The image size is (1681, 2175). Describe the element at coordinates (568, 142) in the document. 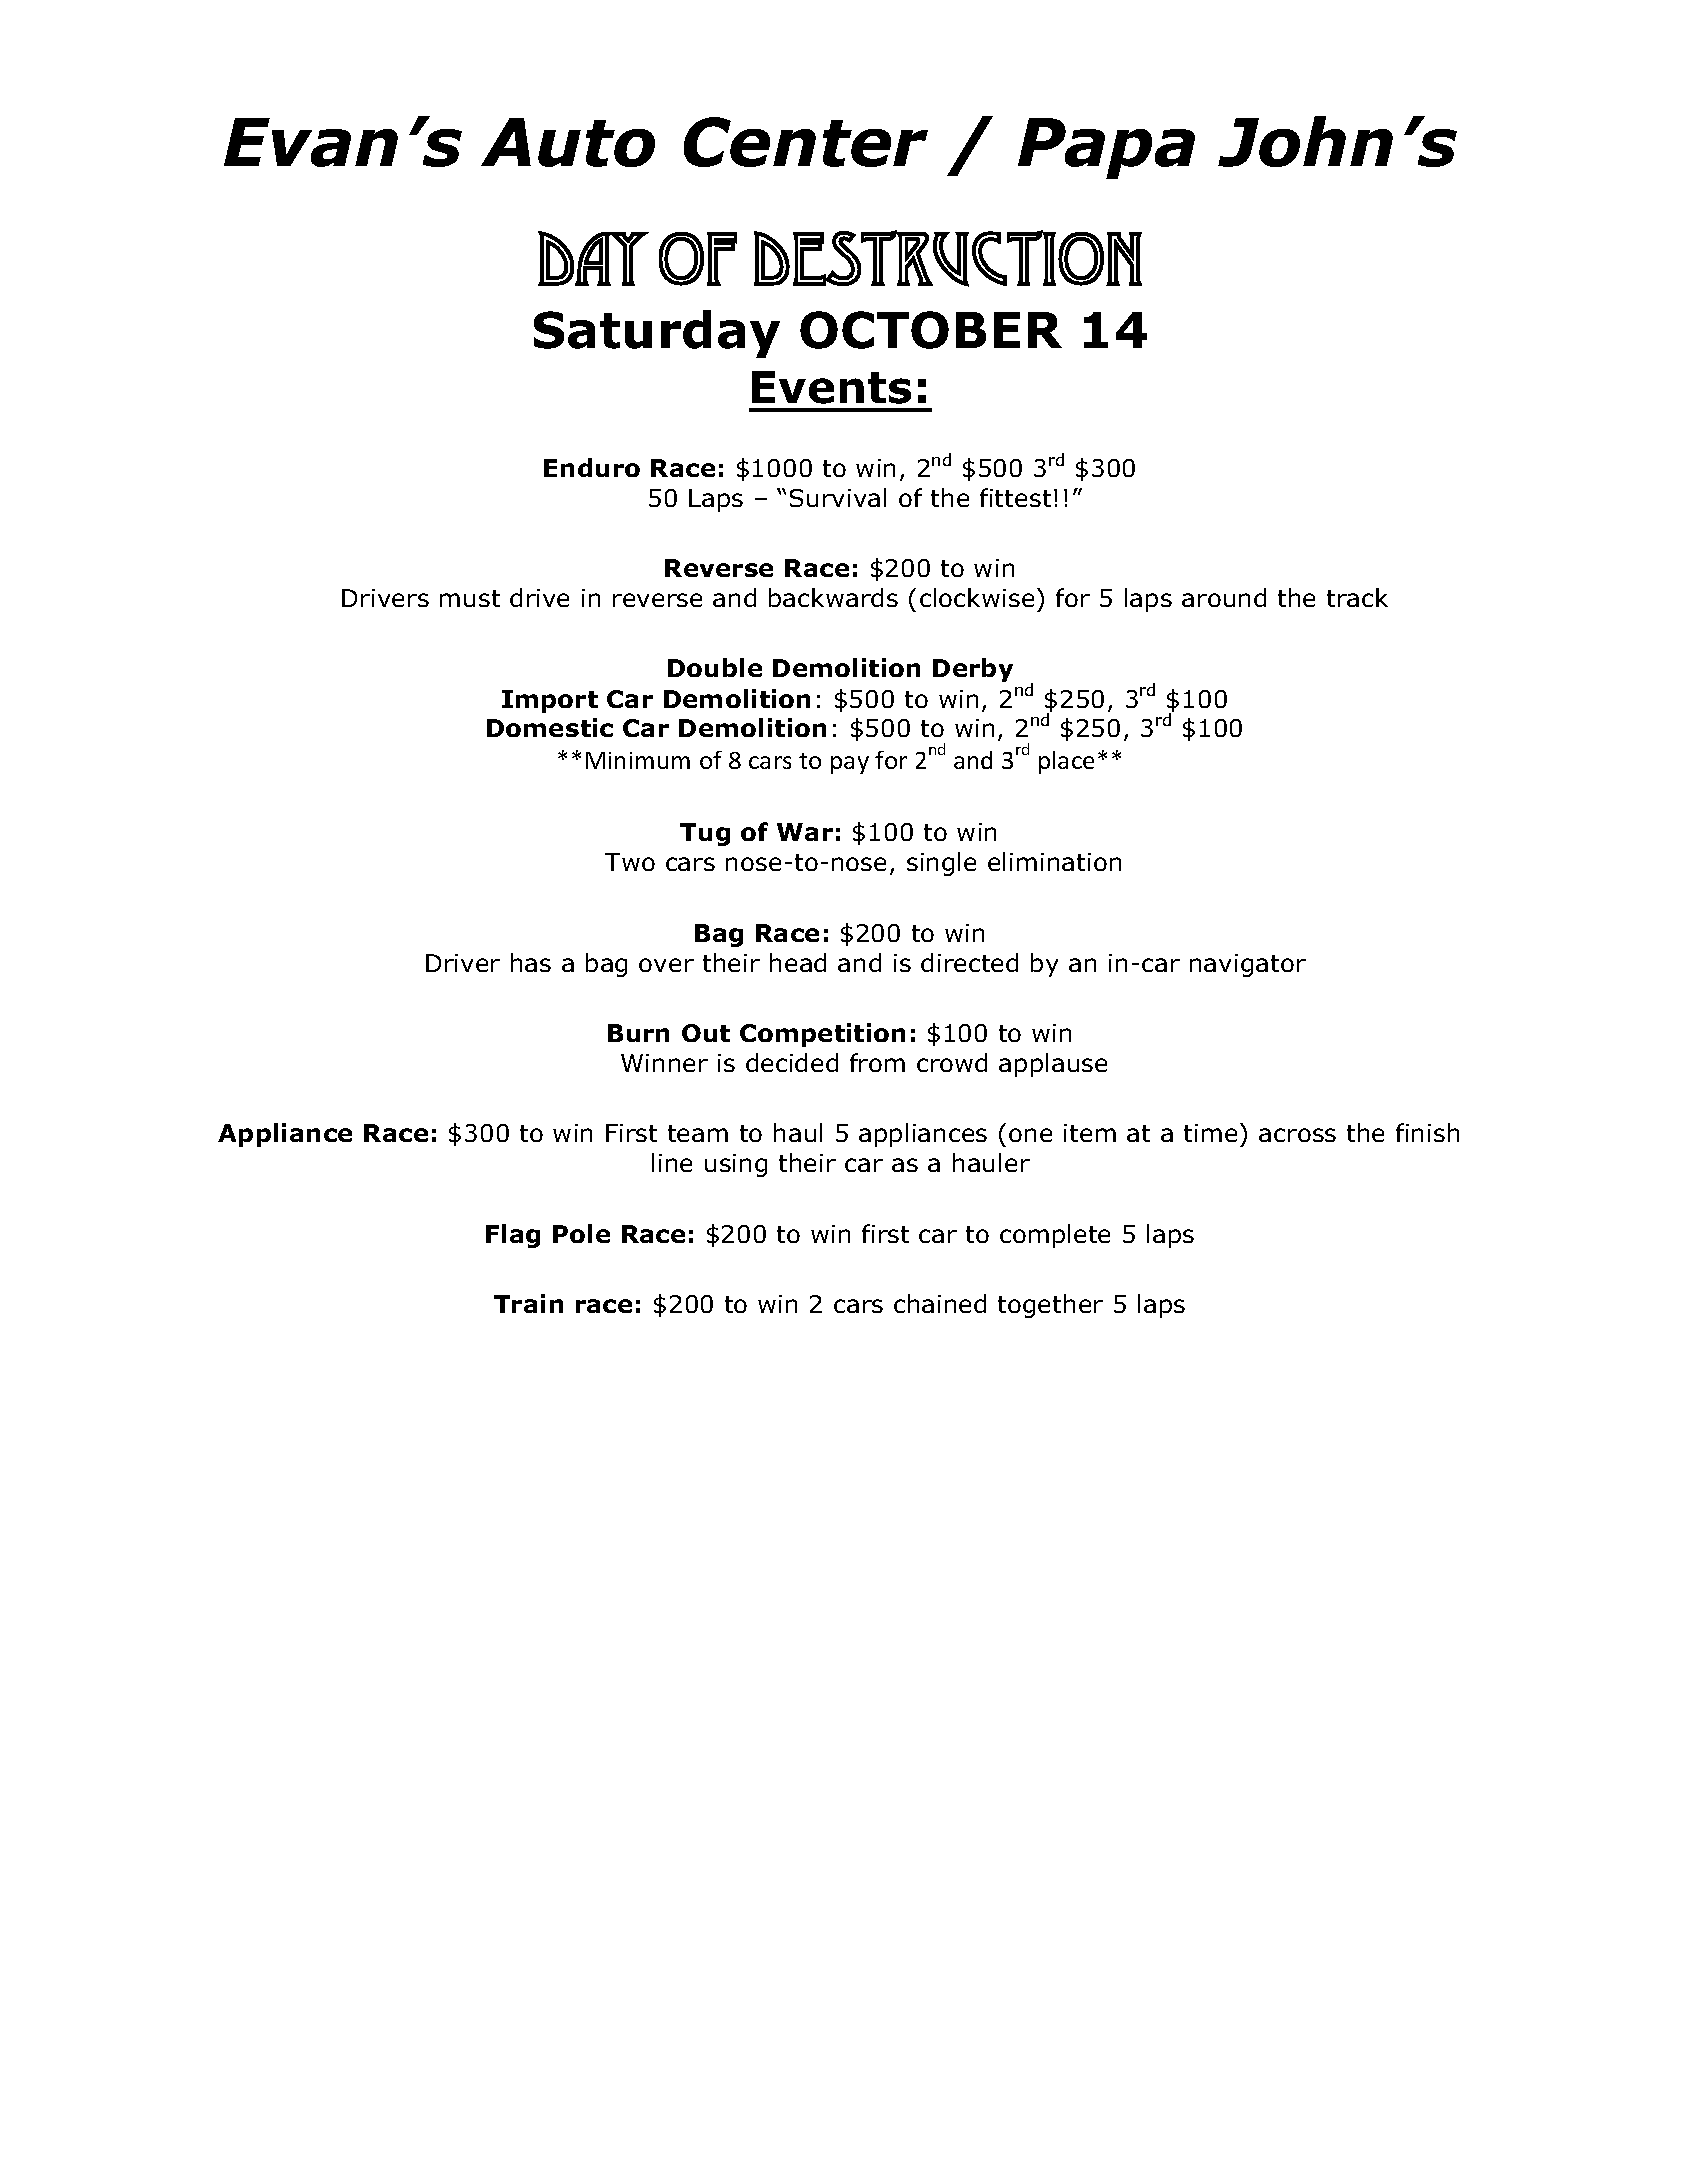

I see `Auto` at that location.
